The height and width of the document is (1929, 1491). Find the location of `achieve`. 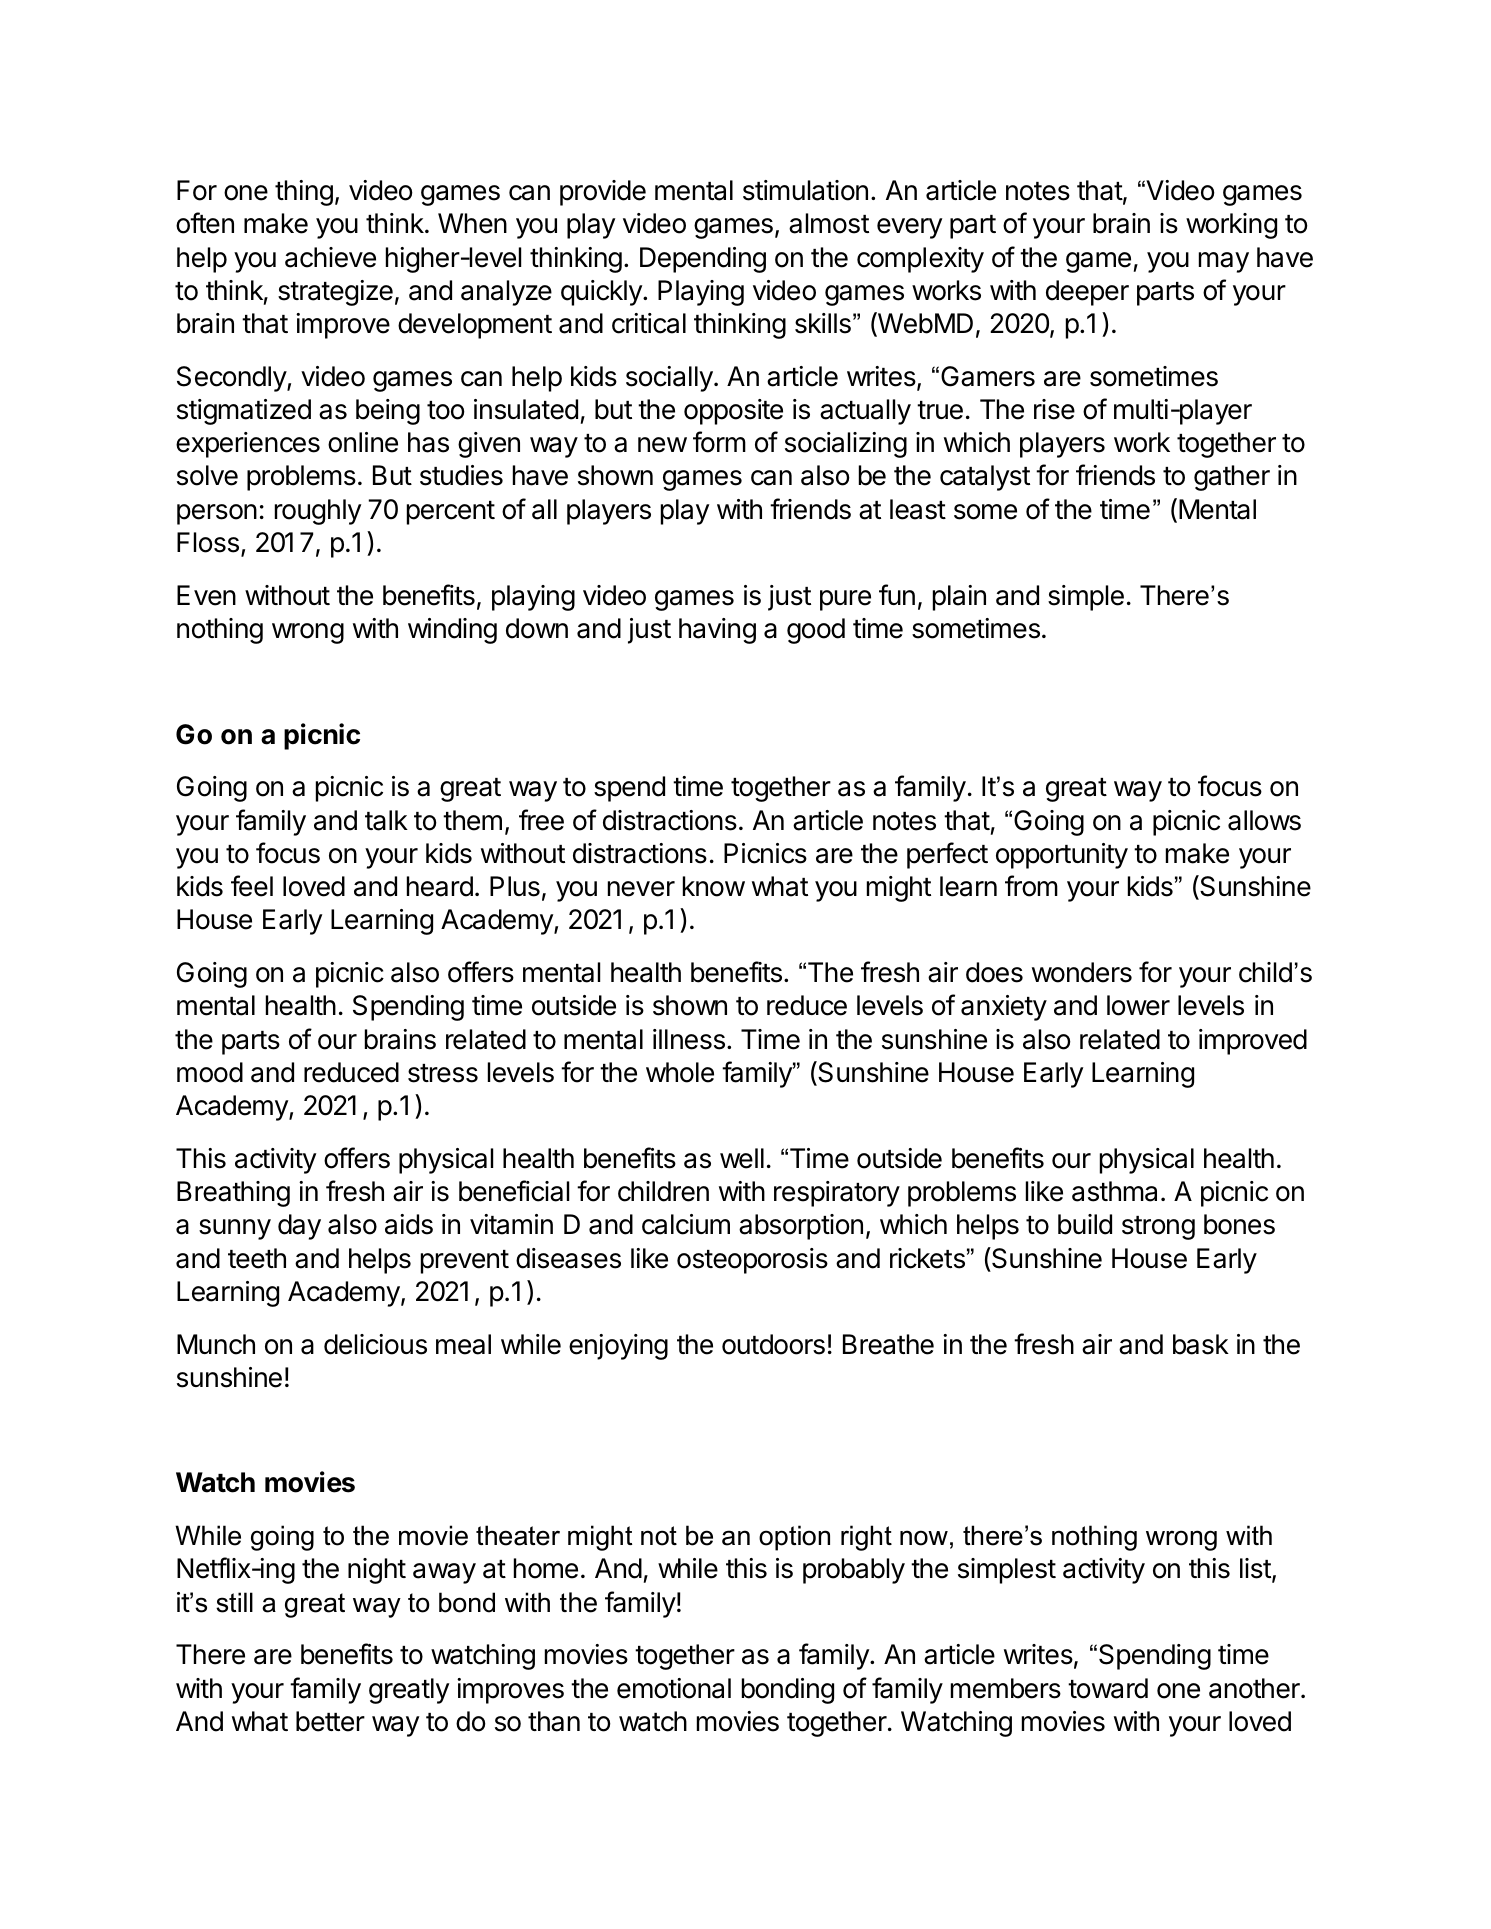

achieve is located at coordinates (330, 257).
